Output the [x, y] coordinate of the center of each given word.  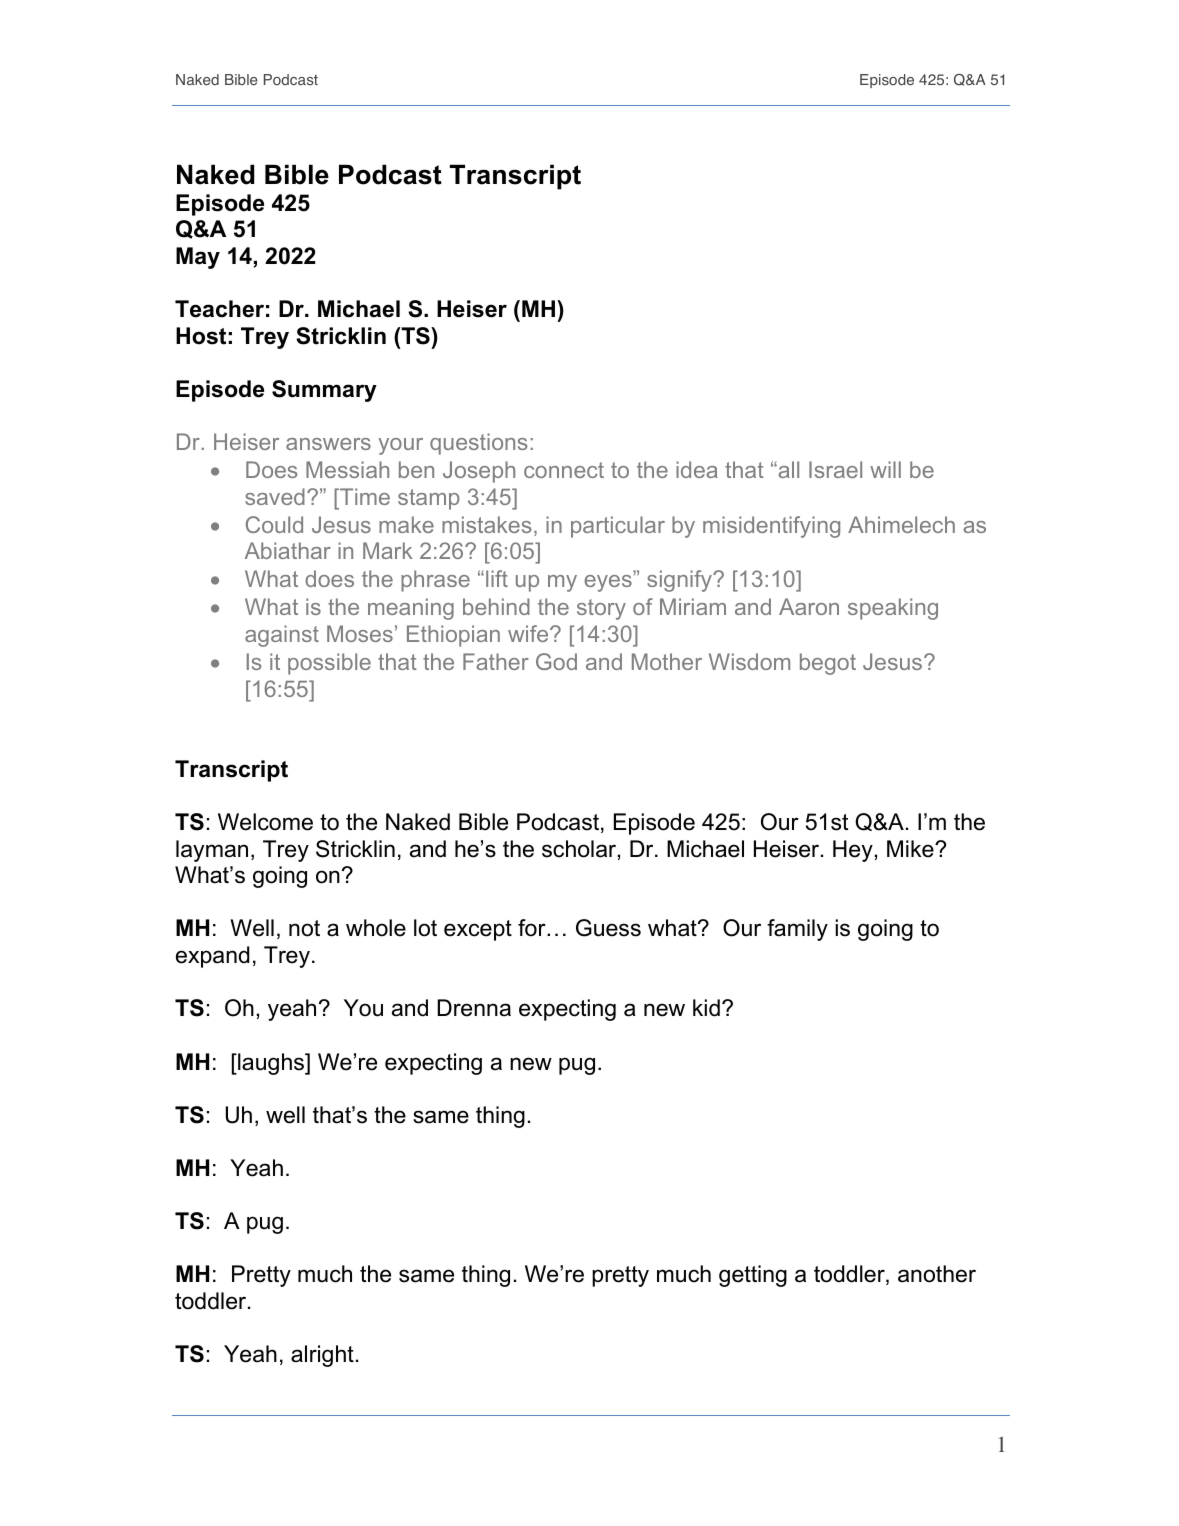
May [198, 258]
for [533, 928]
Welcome [265, 822]
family [797, 930]
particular [618, 527]
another [937, 1274]
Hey [853, 851]
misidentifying [771, 527]
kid [706, 1008]
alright [322, 1356]
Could [274, 524]
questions [478, 444]
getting [753, 1276]
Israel [835, 469]
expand [212, 957]
